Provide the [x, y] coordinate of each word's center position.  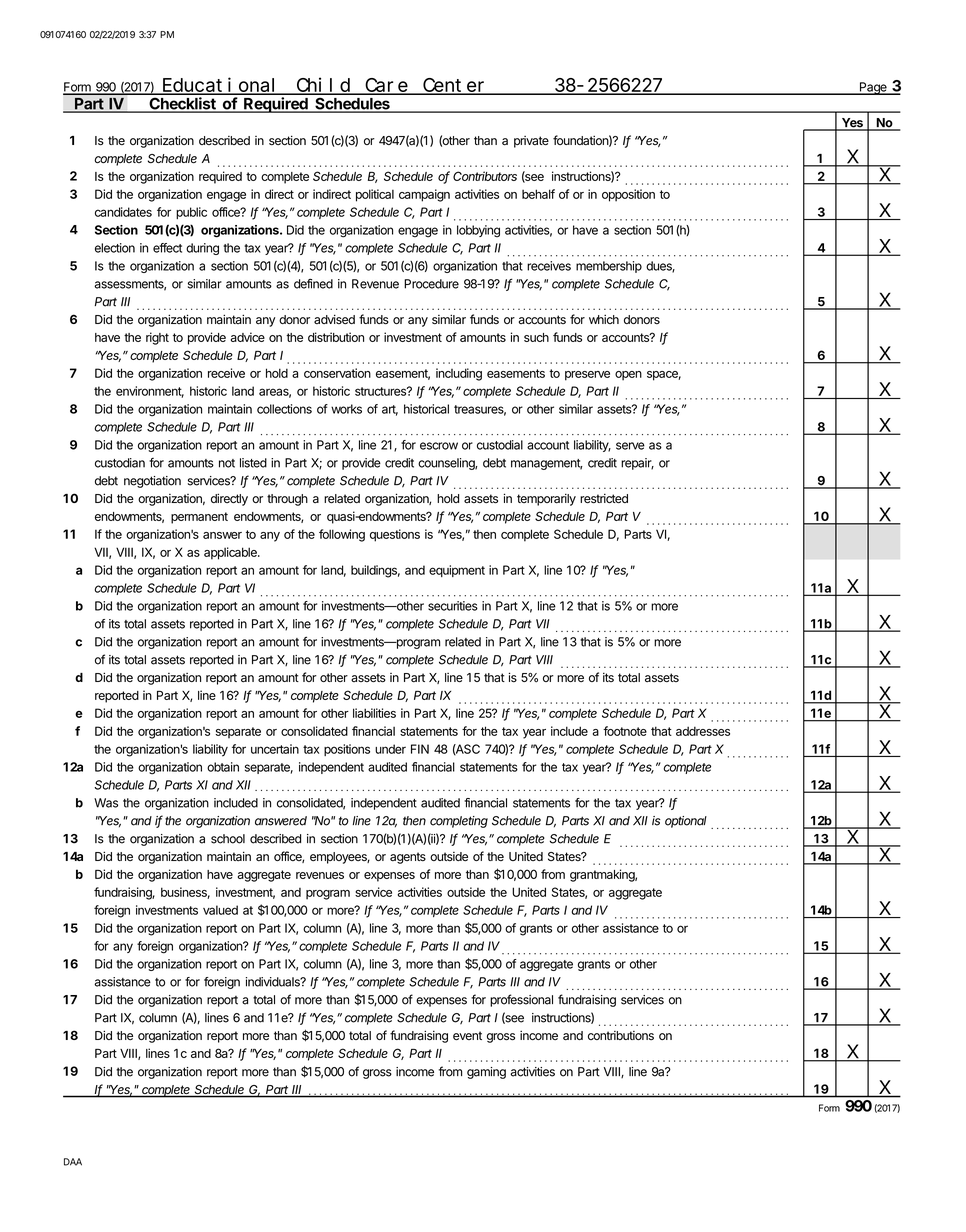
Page [873, 88]
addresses [703, 731]
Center [455, 86]
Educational [221, 85]
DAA [73, 1162]
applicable [231, 553]
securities [453, 606]
